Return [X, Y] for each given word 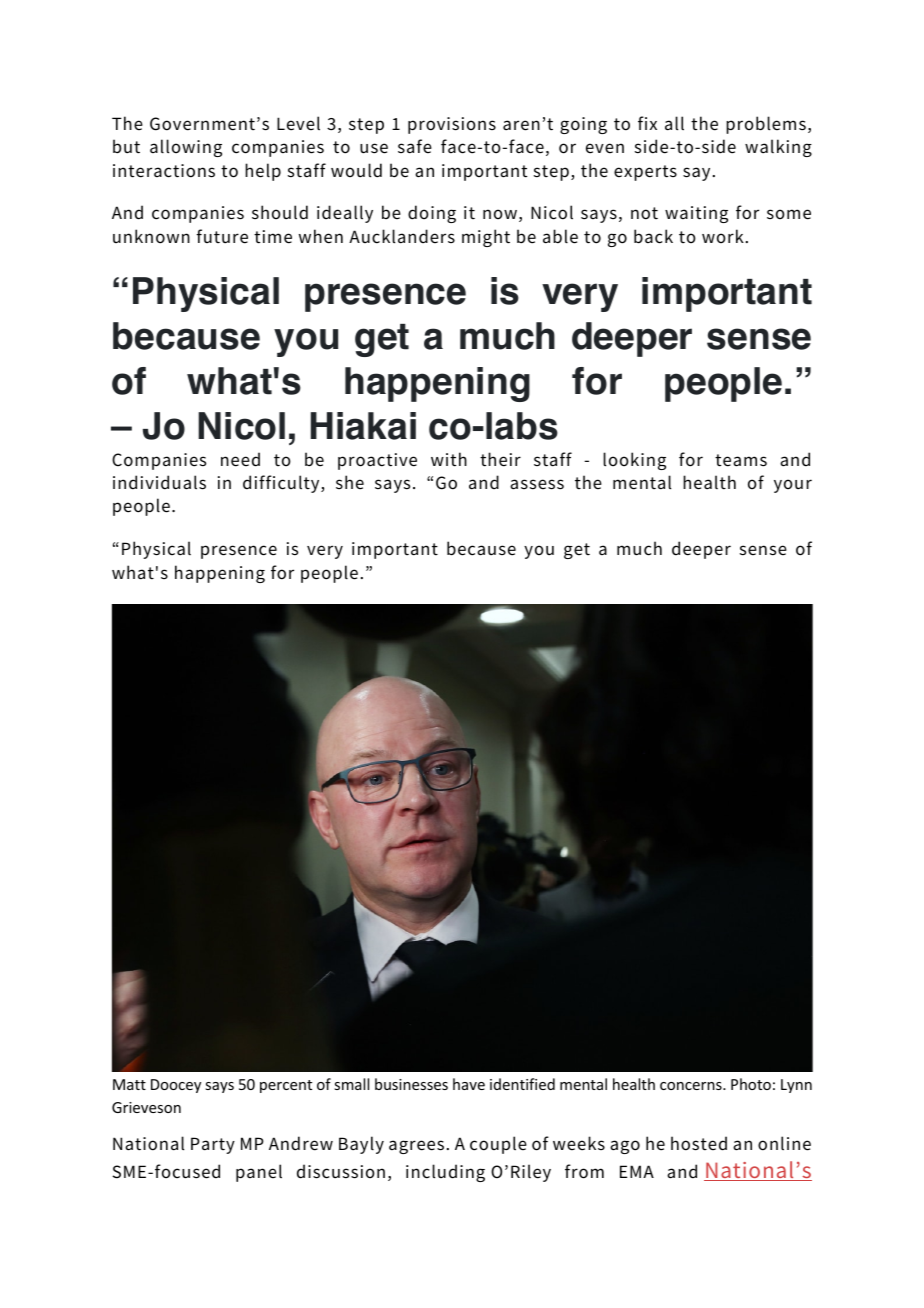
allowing [186, 148]
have [469, 1084]
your [793, 486]
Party [213, 1145]
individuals [159, 482]
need [240, 459]
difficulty [282, 484]
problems [766, 125]
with [449, 459]
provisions [452, 125]
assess [537, 484]
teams [741, 460]
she [350, 482]
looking [634, 461]
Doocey [176, 1086]
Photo [751, 1084]
